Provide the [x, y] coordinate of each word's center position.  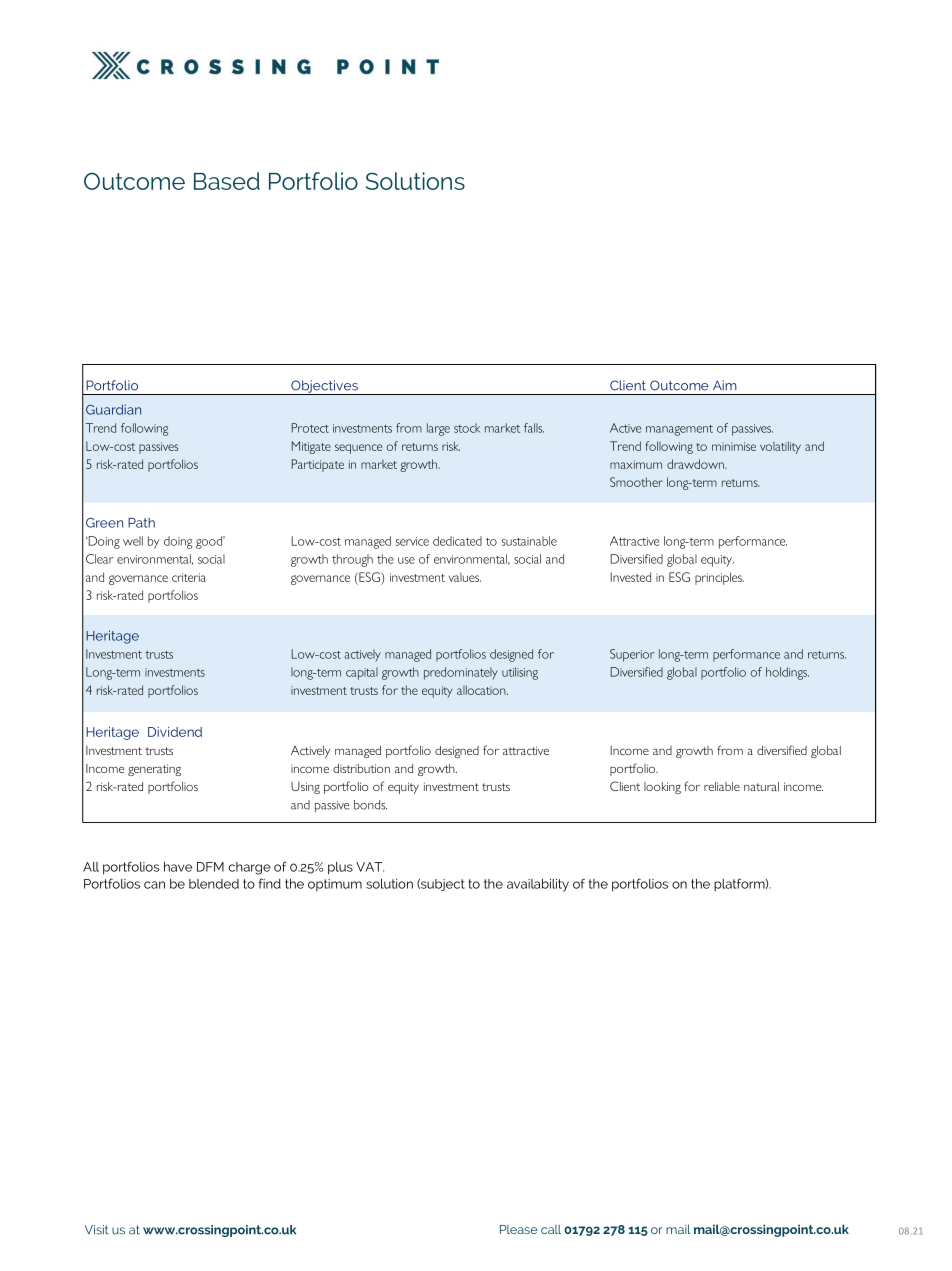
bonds [370, 805]
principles [719, 578]
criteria [189, 577]
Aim [725, 385]
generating [154, 770]
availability [538, 885]
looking [662, 788]
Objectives [324, 387]
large [438, 429]
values [465, 577]
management [679, 430]
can [154, 885]
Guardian [113, 409]
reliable [722, 786]
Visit [97, 1230]
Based [227, 181]
